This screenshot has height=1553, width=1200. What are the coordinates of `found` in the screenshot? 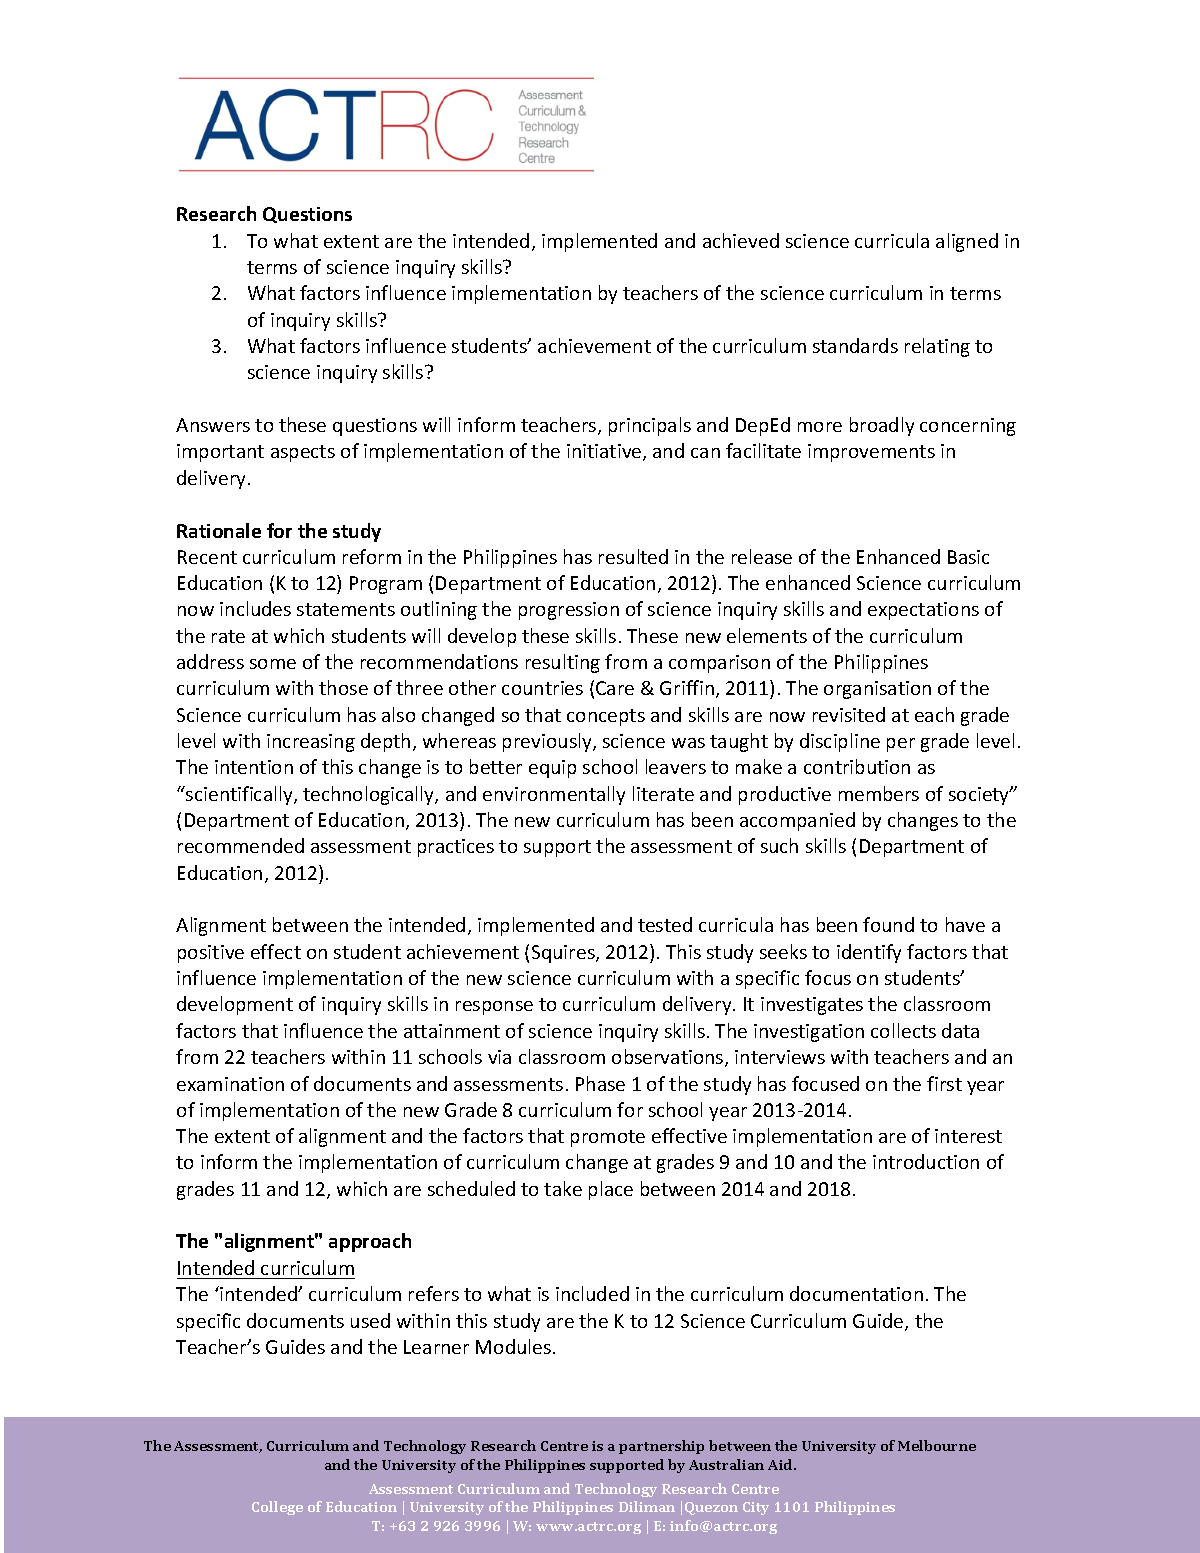 It's located at (888, 924).
